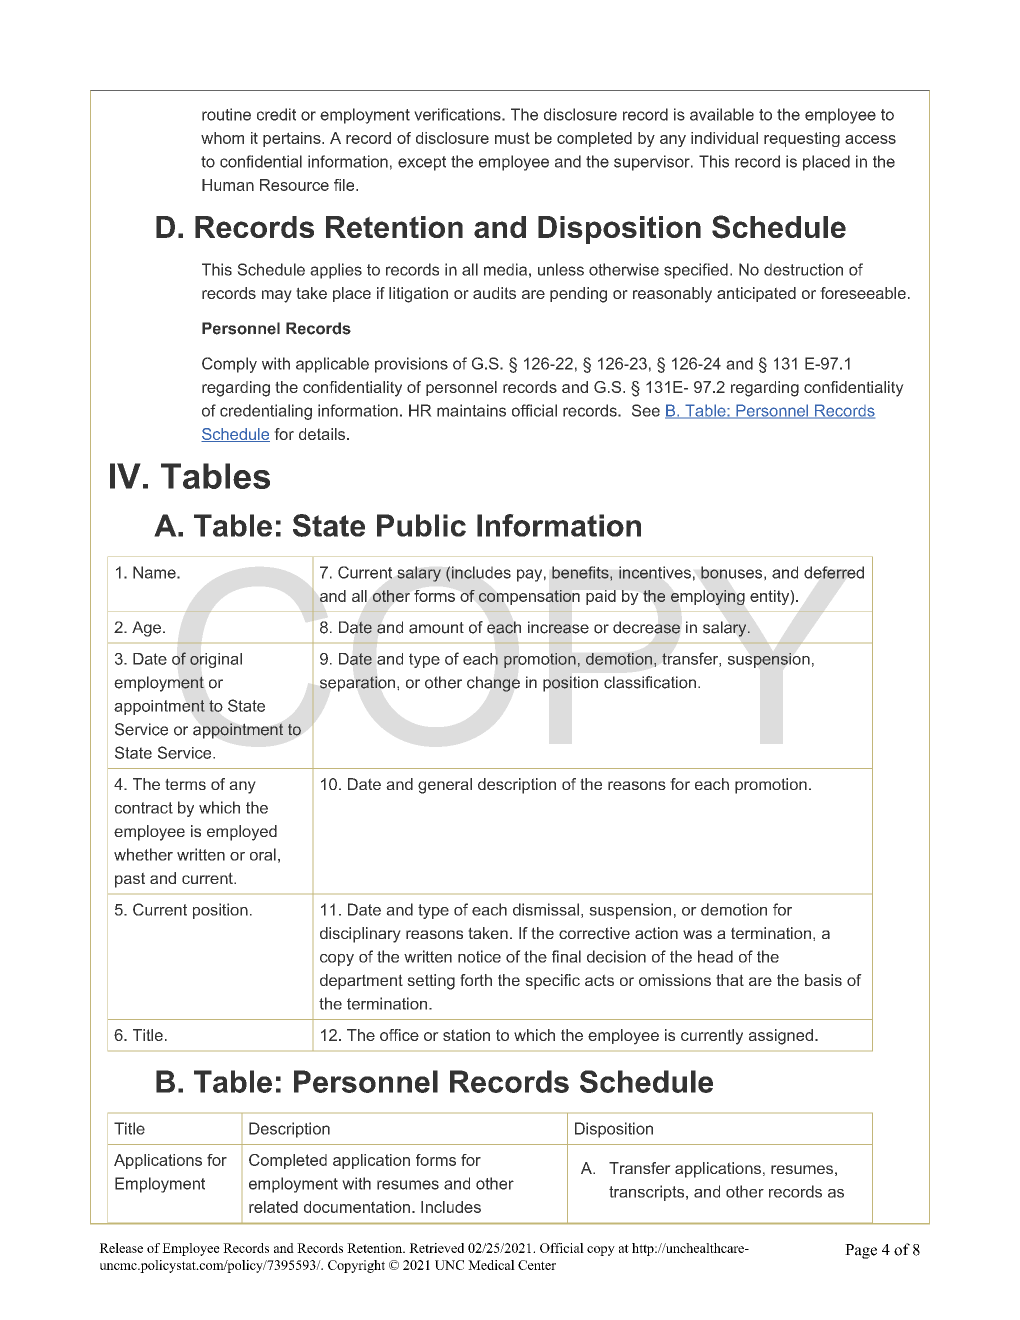 The image size is (1020, 1320). What do you see at coordinates (216, 660) in the image?
I see `original` at bounding box center [216, 660].
